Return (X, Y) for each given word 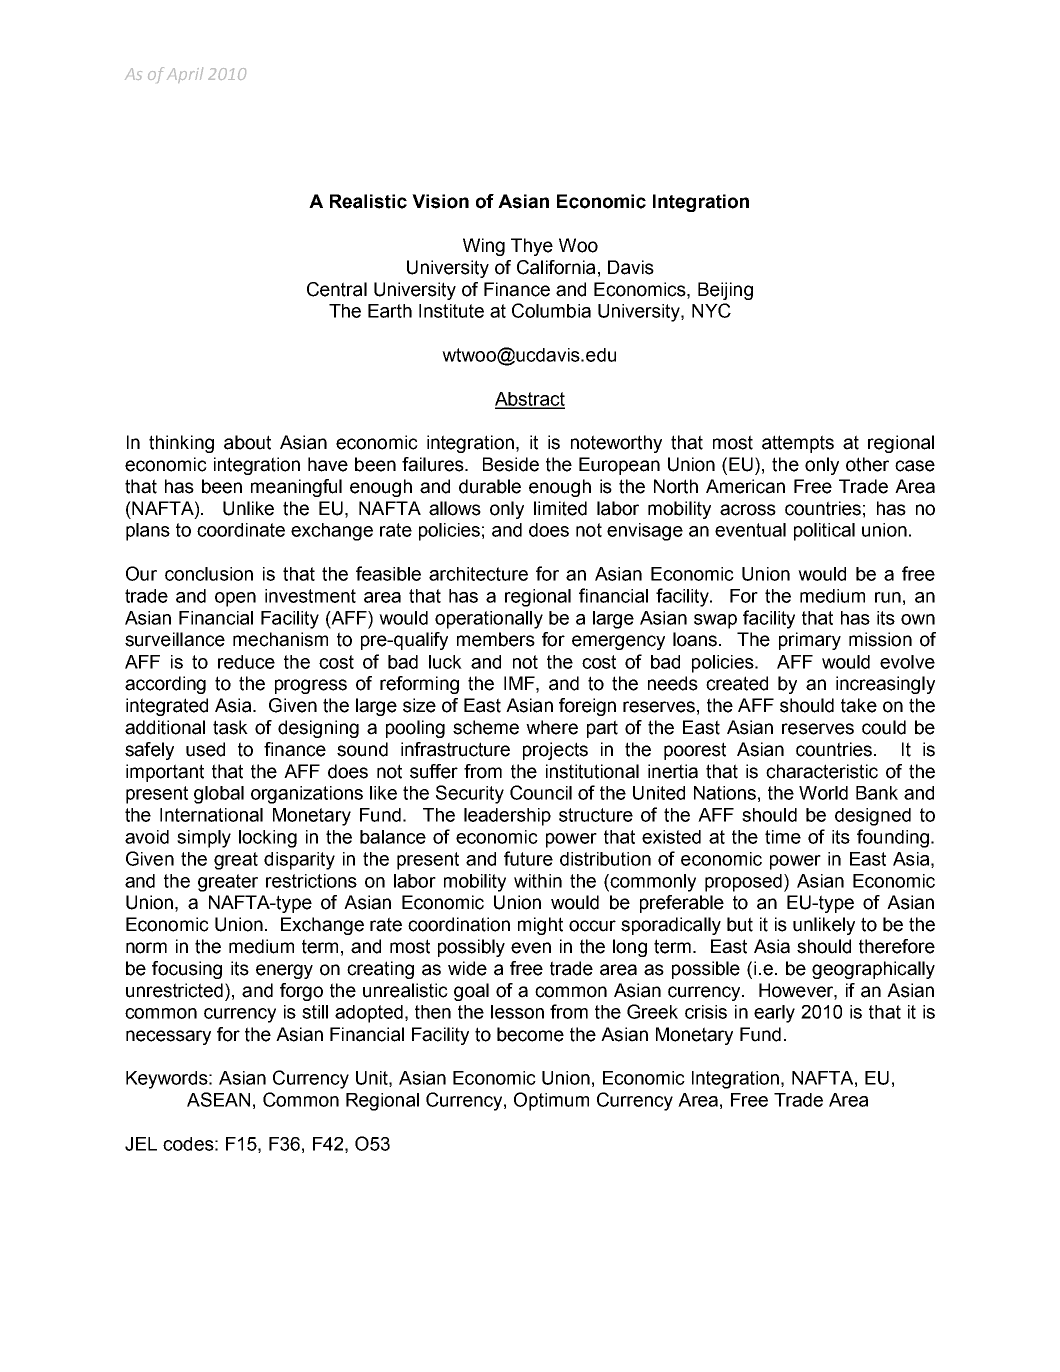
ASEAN (218, 1099)
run (888, 597)
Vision (440, 201)
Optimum (551, 1101)
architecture (478, 574)
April (185, 75)
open (235, 599)
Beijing (725, 291)
